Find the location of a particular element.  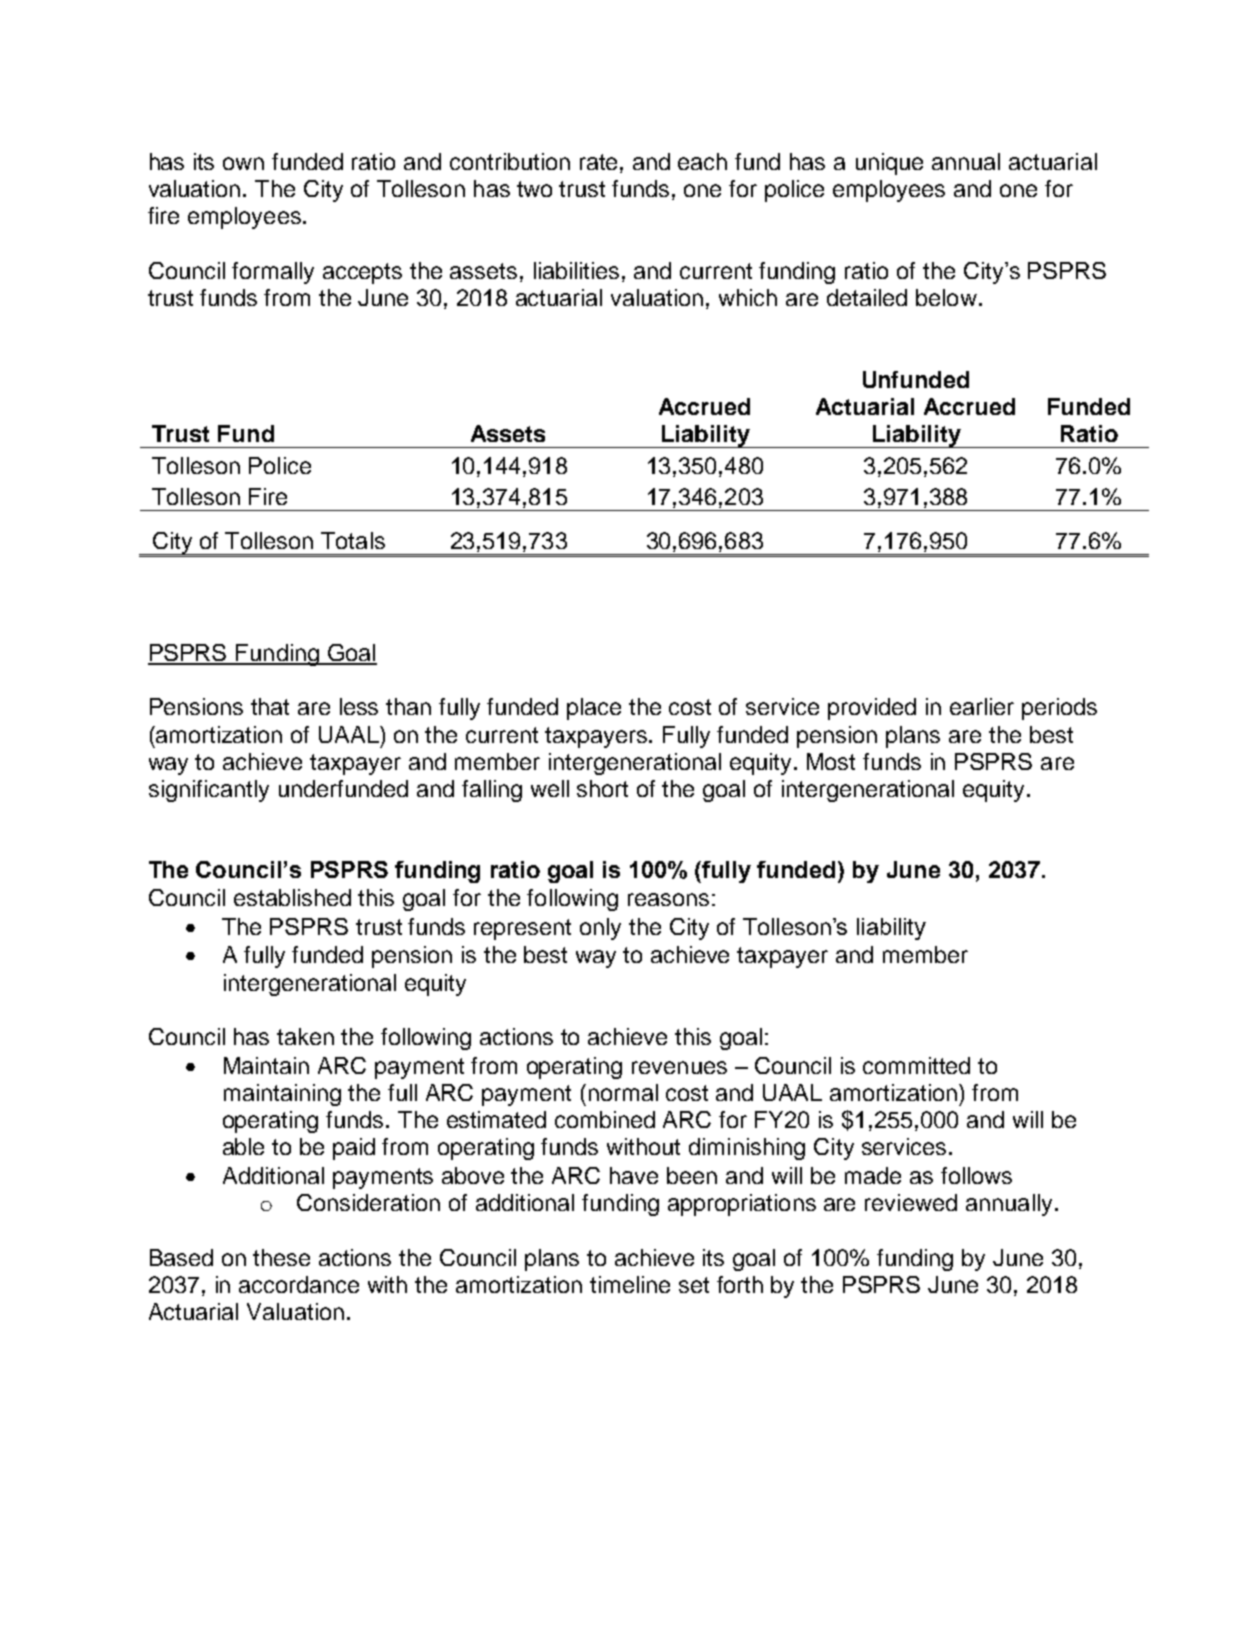

two is located at coordinates (534, 189).
